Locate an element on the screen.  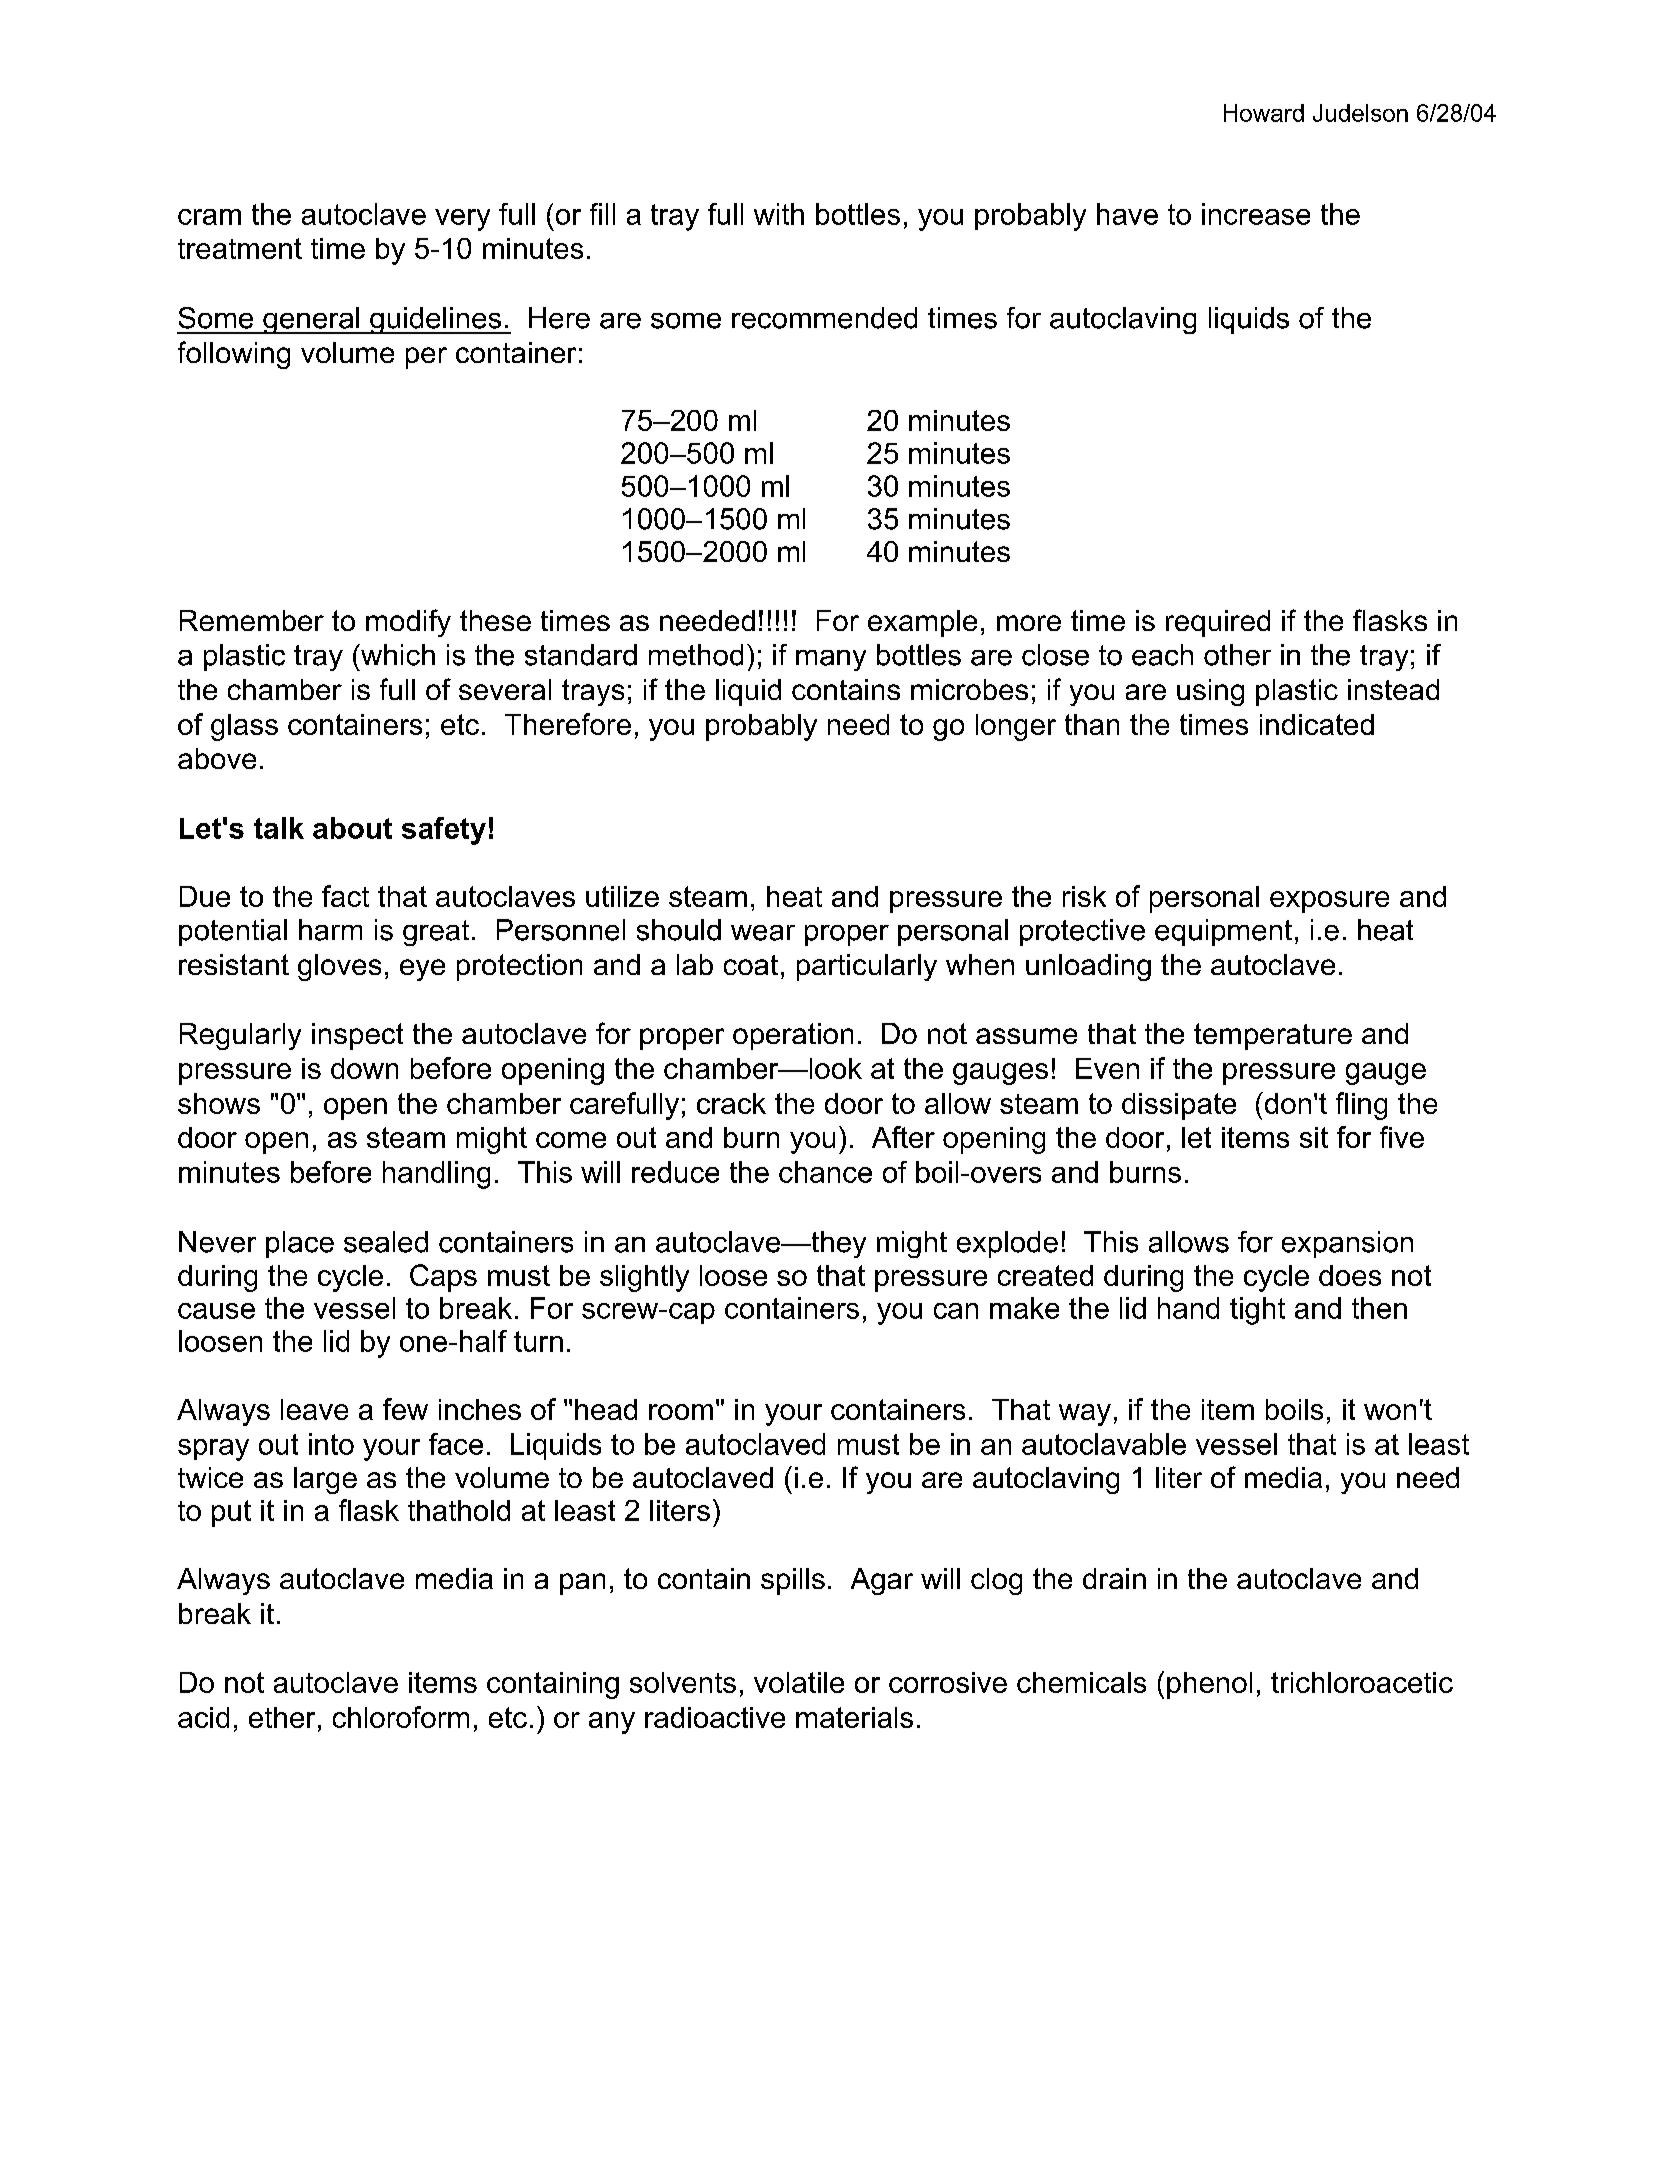
very is located at coordinates (462, 220).
